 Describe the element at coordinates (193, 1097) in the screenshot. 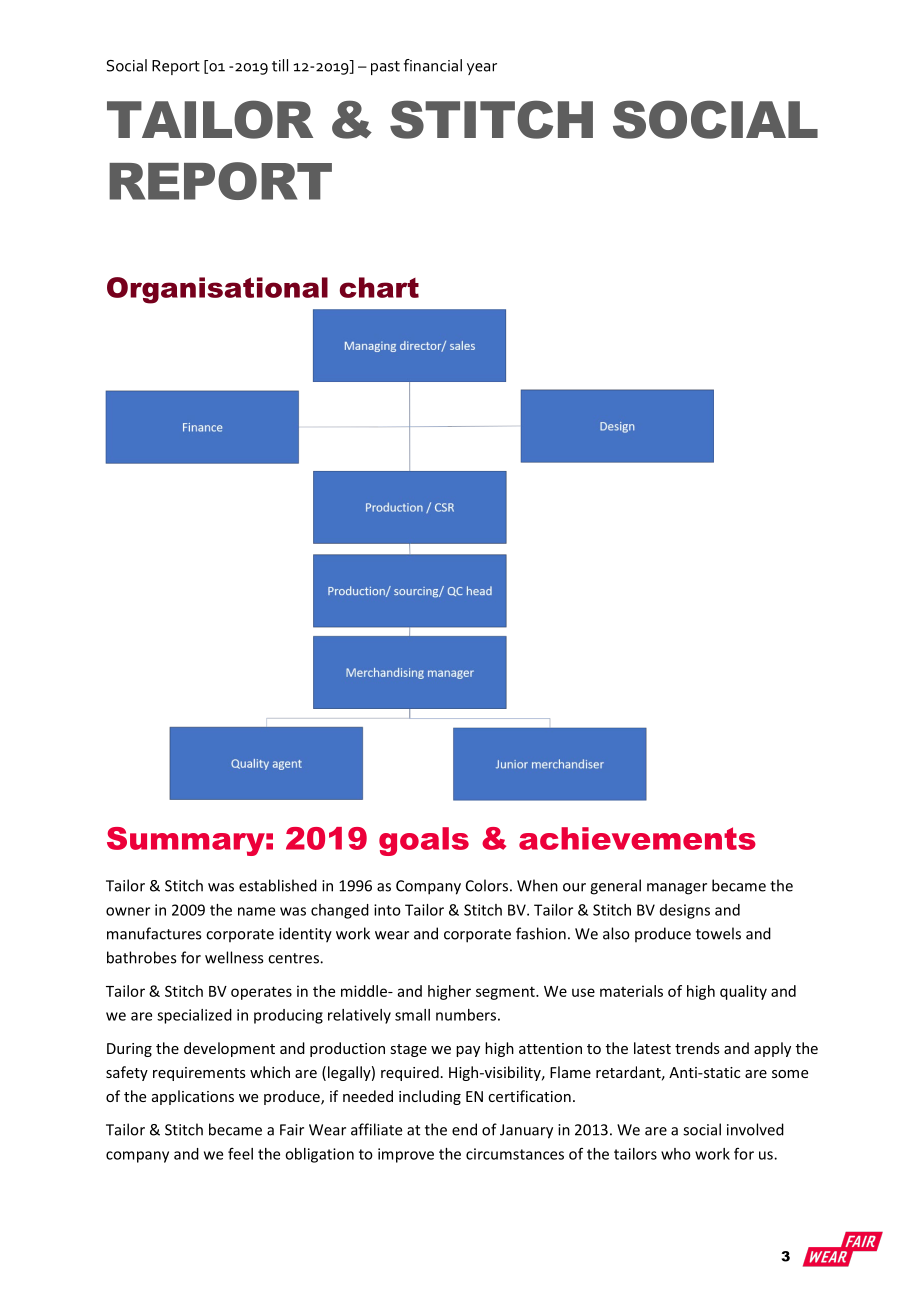

I see `applications` at that location.
